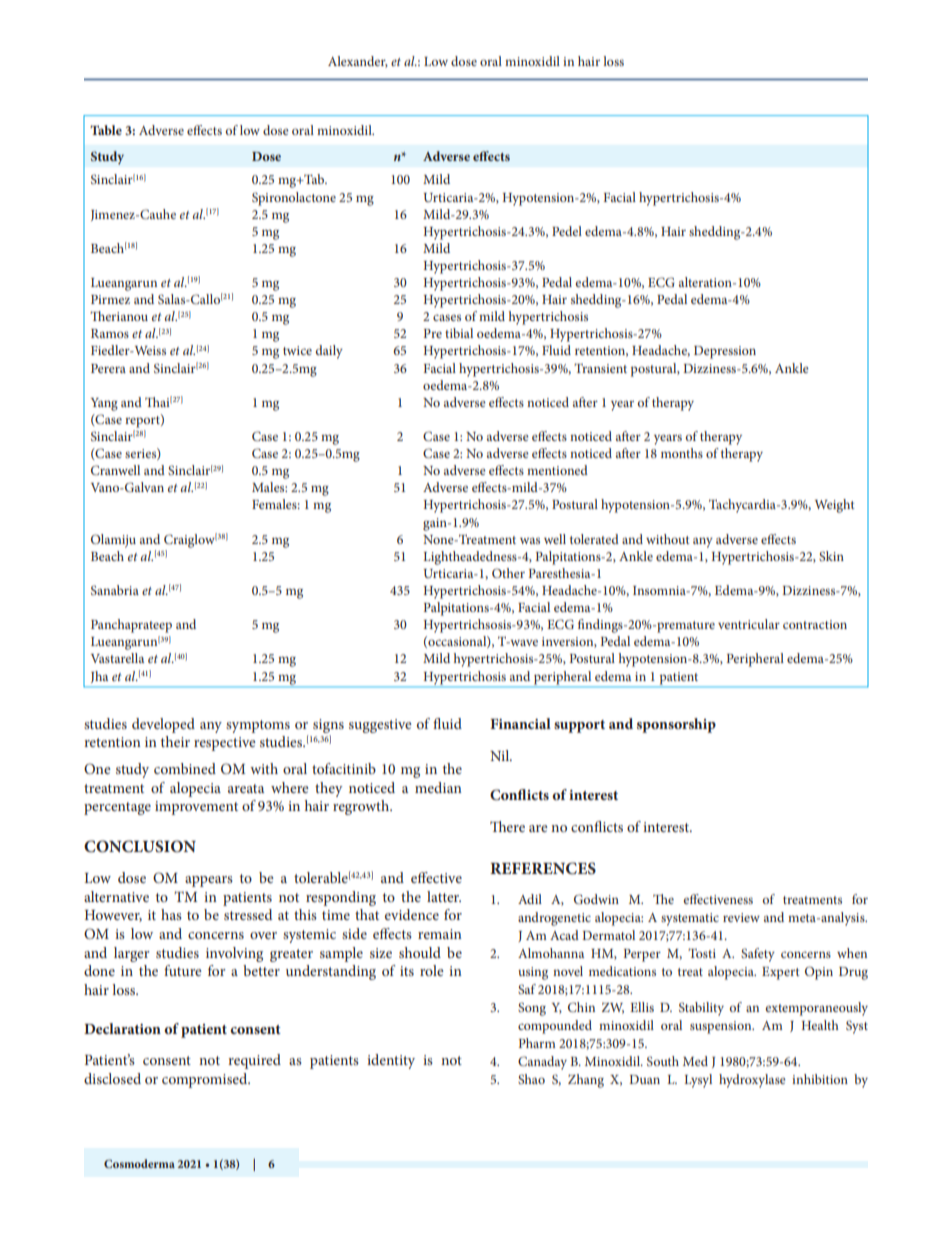 Image resolution: width=952 pixels, height=1233 pixels. What do you see at coordinates (507, 826) in the screenshot?
I see `There` at bounding box center [507, 826].
